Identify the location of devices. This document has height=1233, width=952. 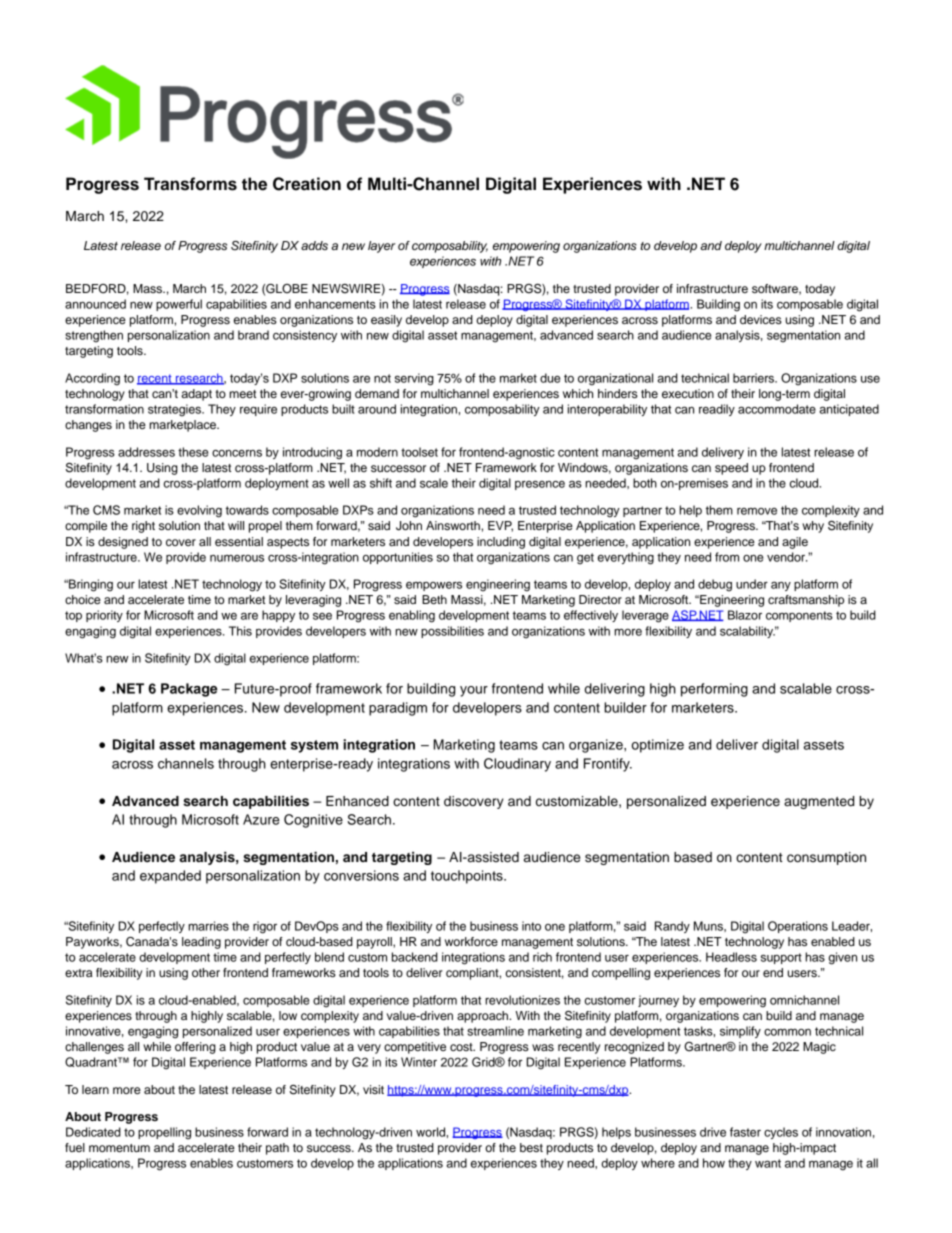
(761, 319).
